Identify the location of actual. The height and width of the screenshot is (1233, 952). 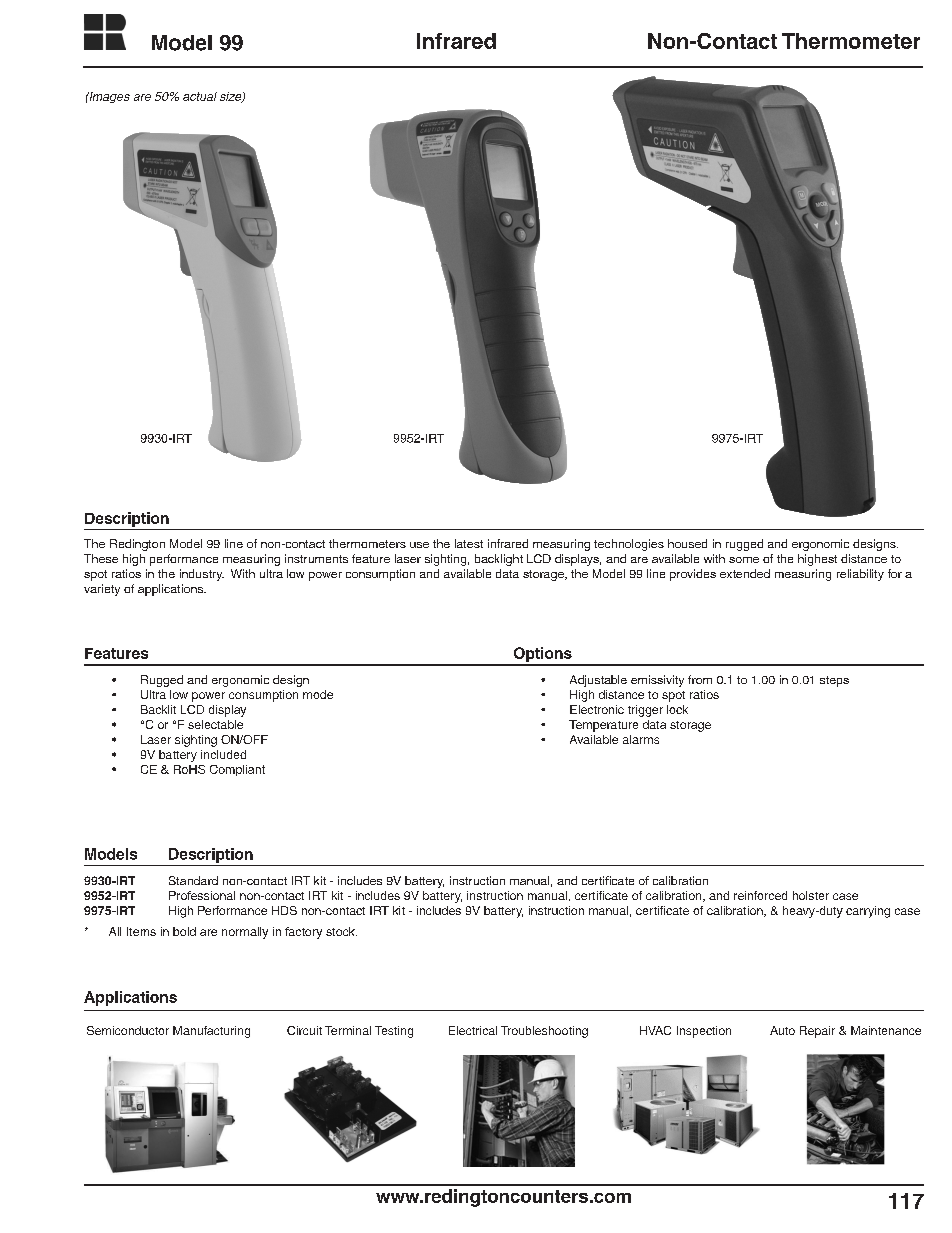
(200, 96).
